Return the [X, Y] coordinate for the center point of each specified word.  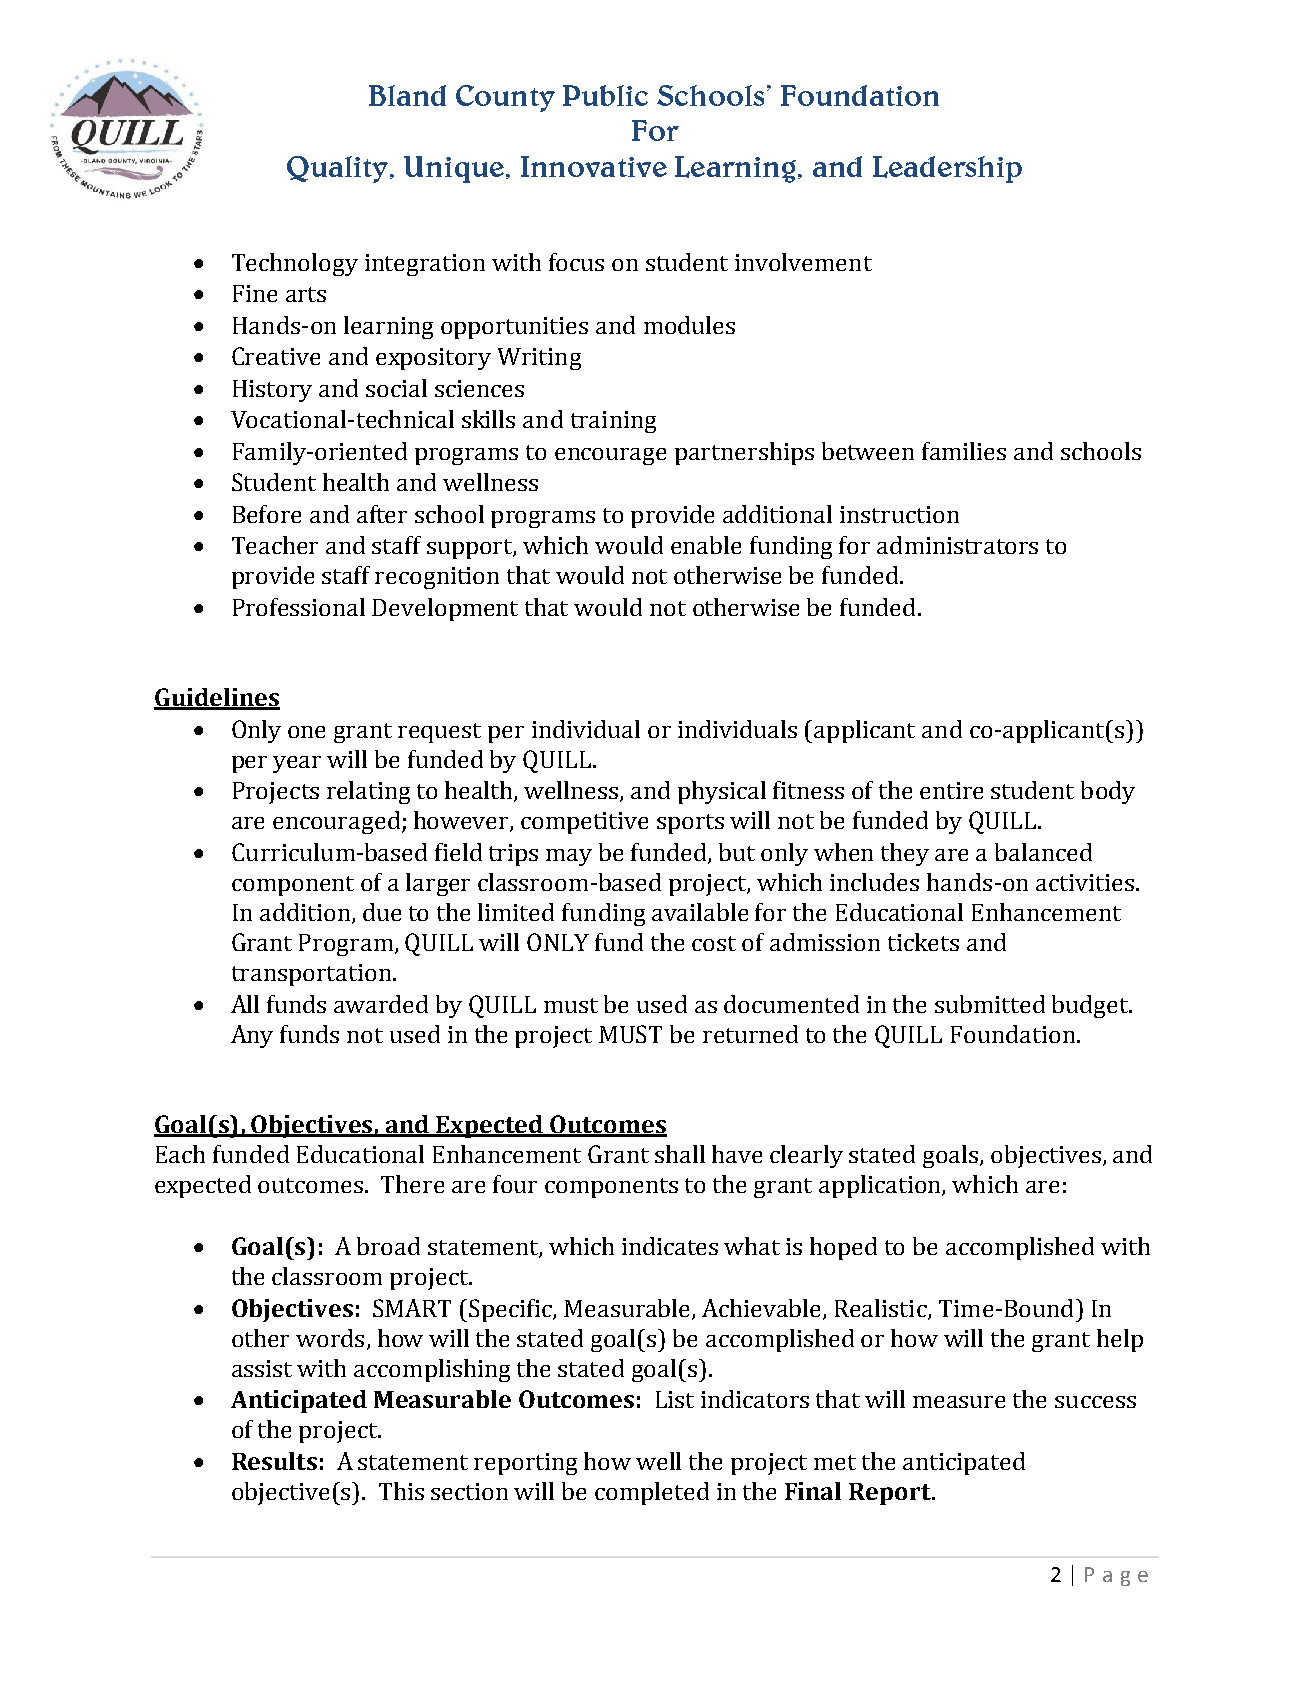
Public [605, 95]
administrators [957, 545]
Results [274, 1461]
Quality [339, 169]
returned [750, 1034]
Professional [299, 607]
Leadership [947, 169]
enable [706, 545]
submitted [990, 1004]
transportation [311, 975]
